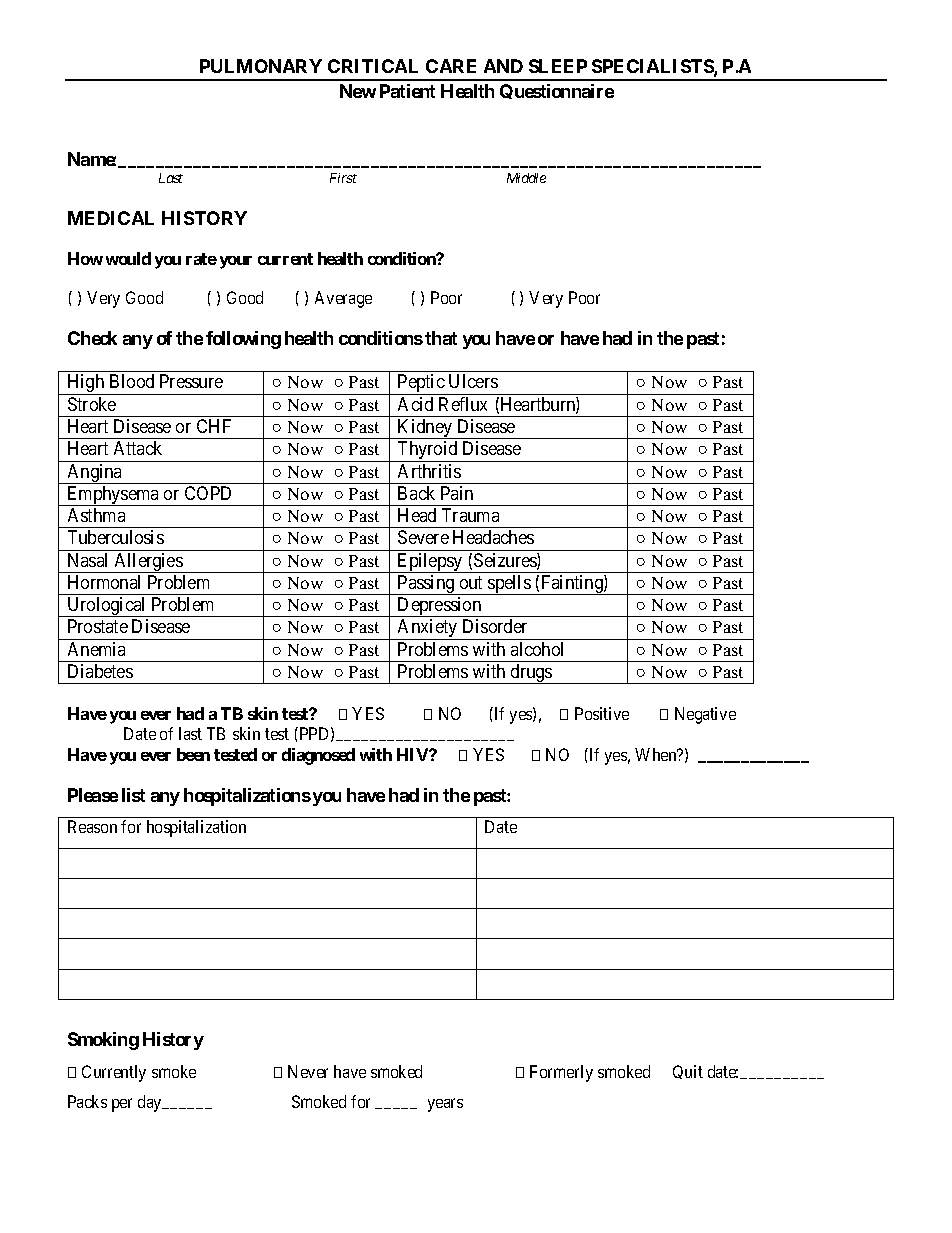 The height and width of the image is (1233, 952). I want to click on Hormonal, so click(104, 582).
